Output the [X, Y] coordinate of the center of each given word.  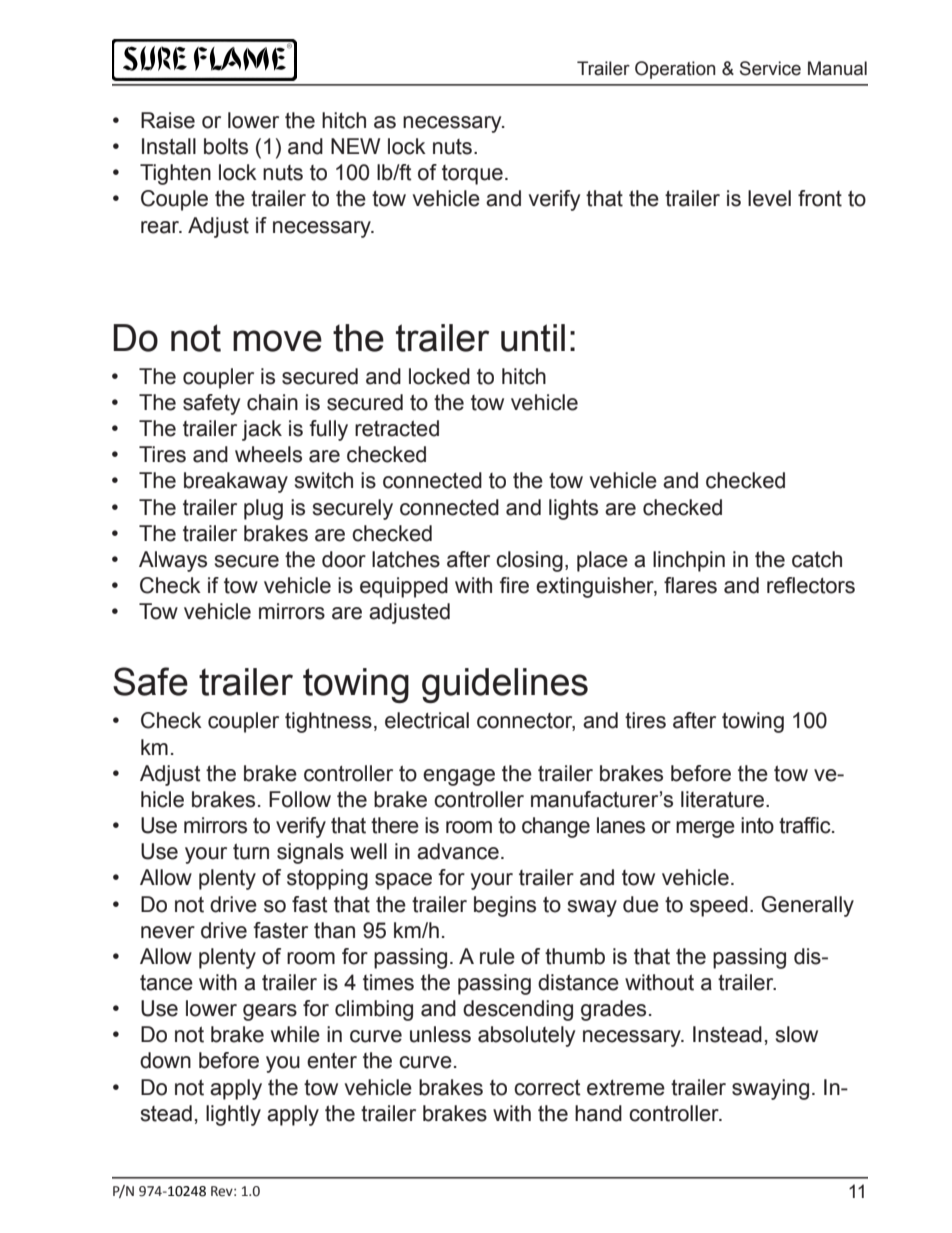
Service [770, 68]
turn [251, 851]
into [757, 825]
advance [458, 851]
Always [173, 561]
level [769, 198]
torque [472, 175]
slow [797, 1034]
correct [547, 1088]
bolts [226, 146]
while [295, 1034]
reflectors [811, 585]
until [533, 338]
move [277, 341]
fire [514, 585]
